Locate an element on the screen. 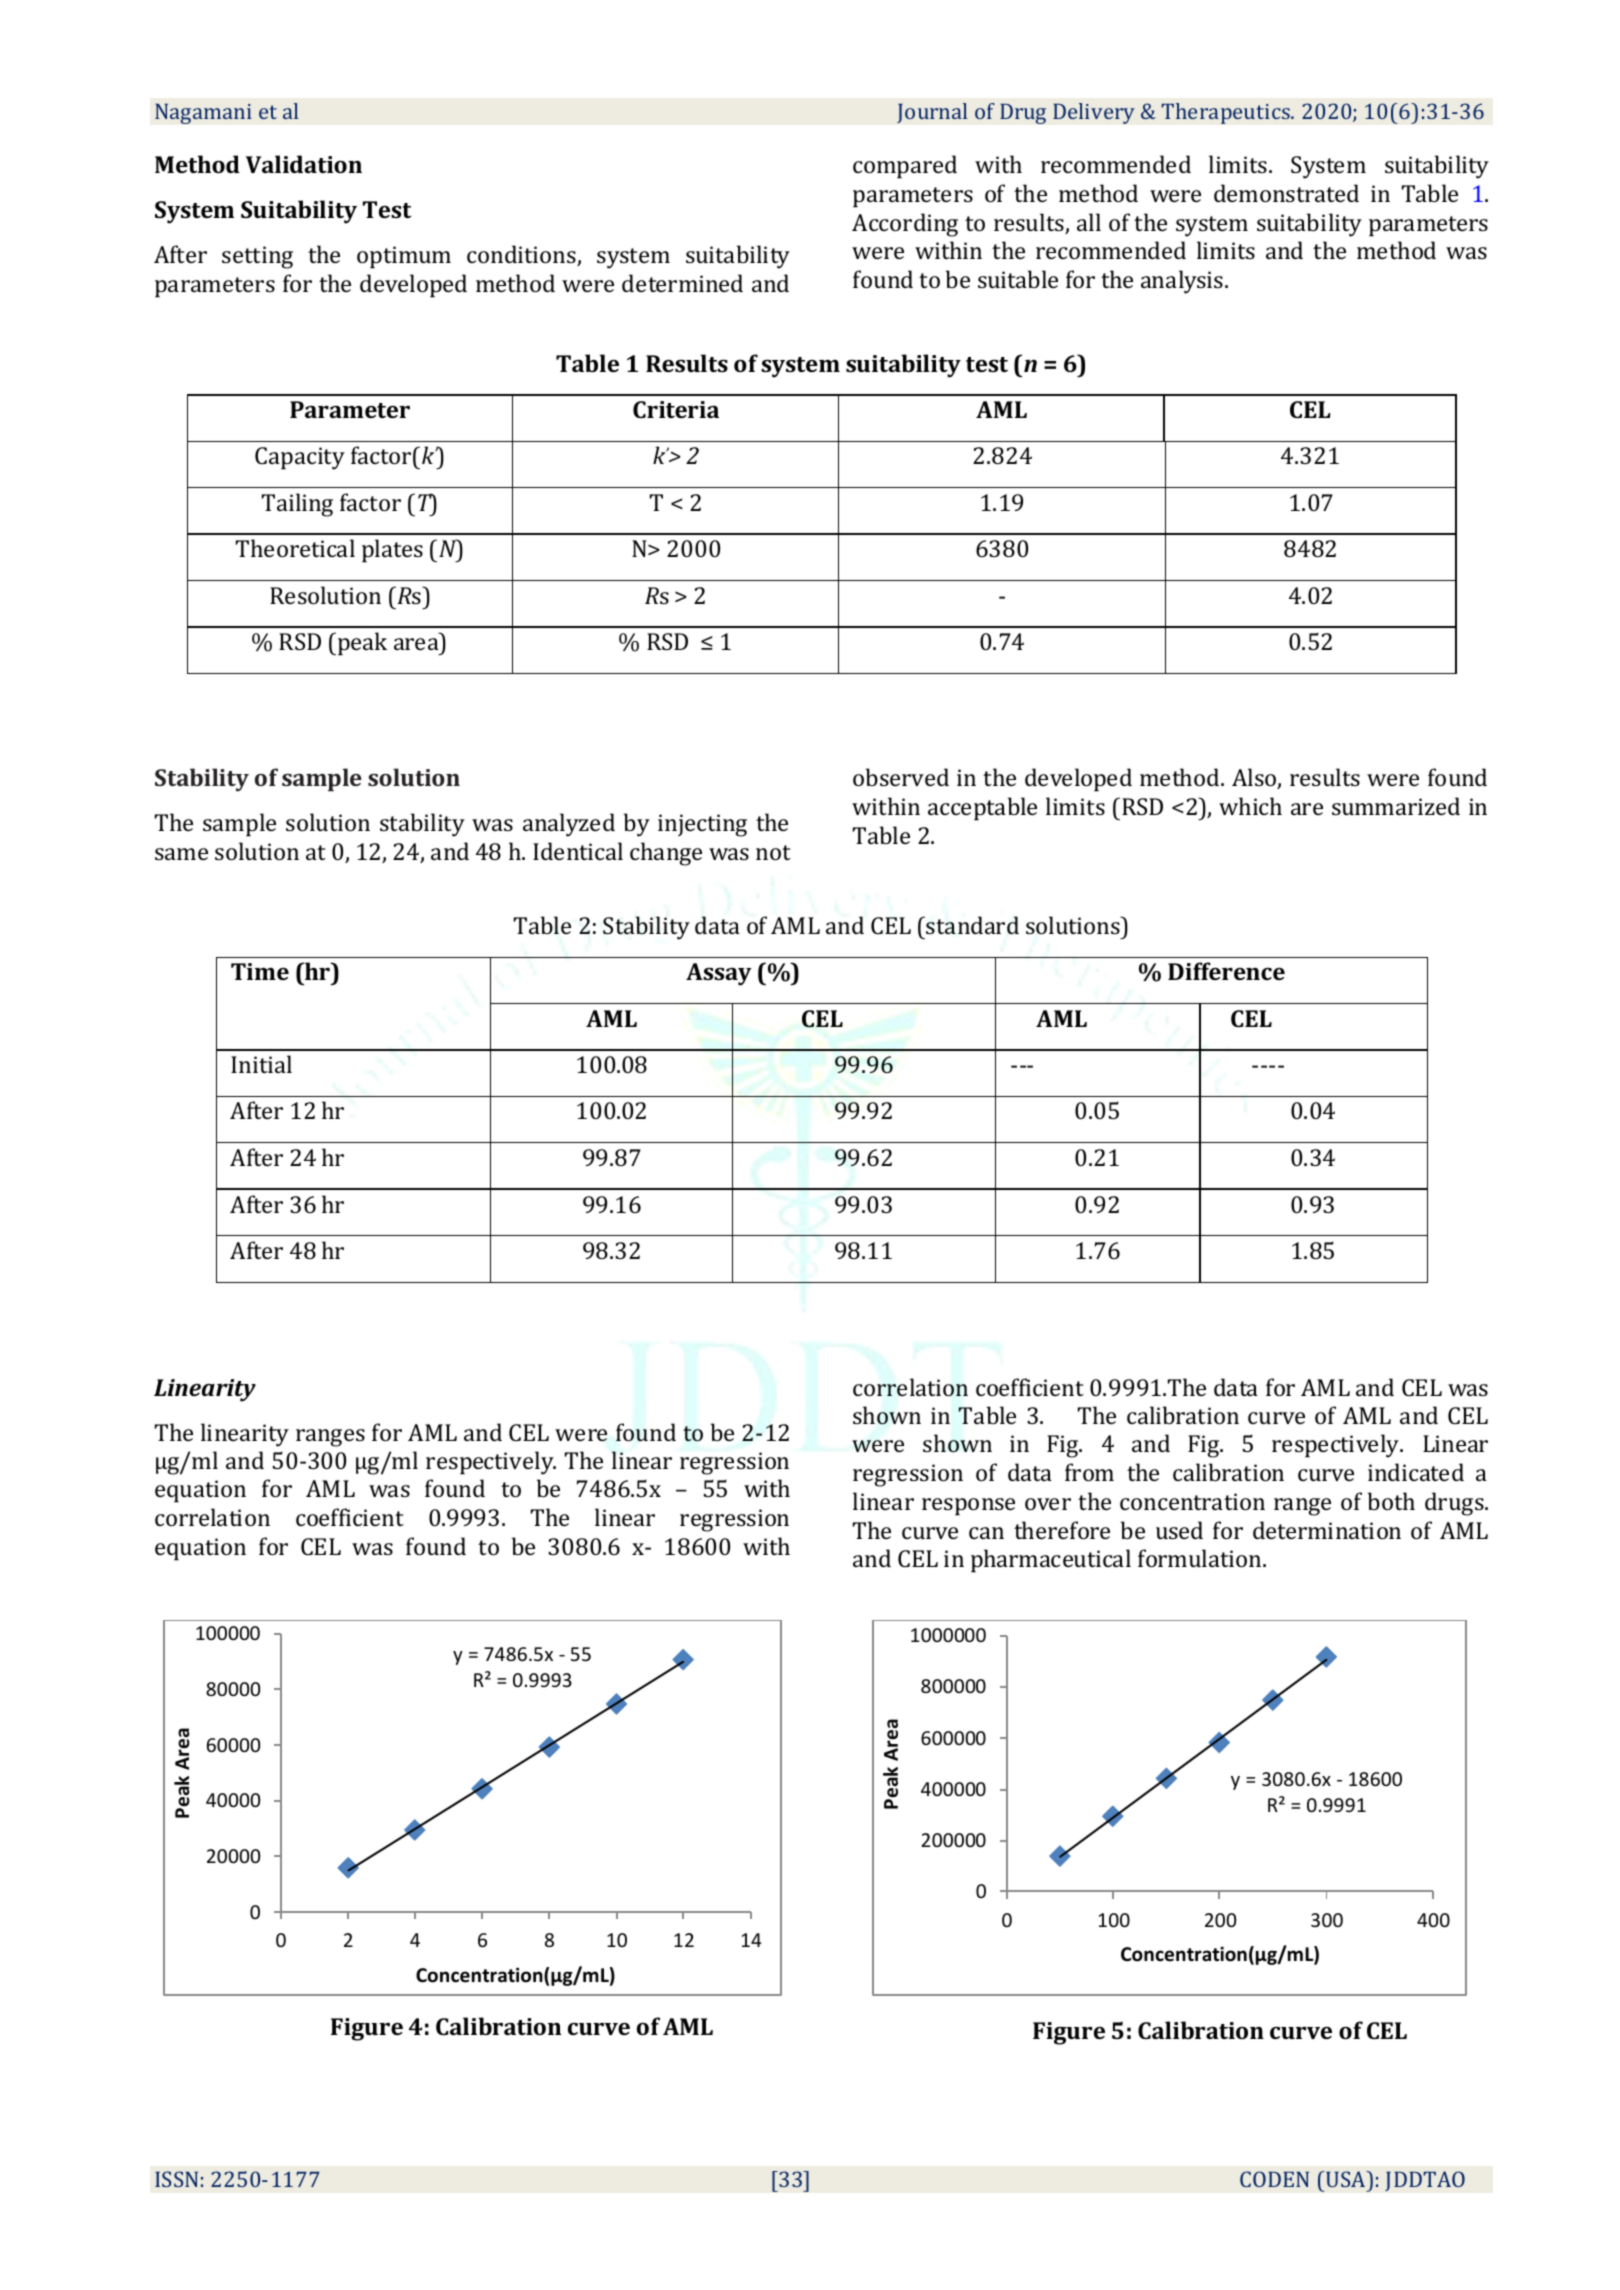 Image resolution: width=1620 pixels, height=2290 pixels. formulation is located at coordinates (1201, 1558).
